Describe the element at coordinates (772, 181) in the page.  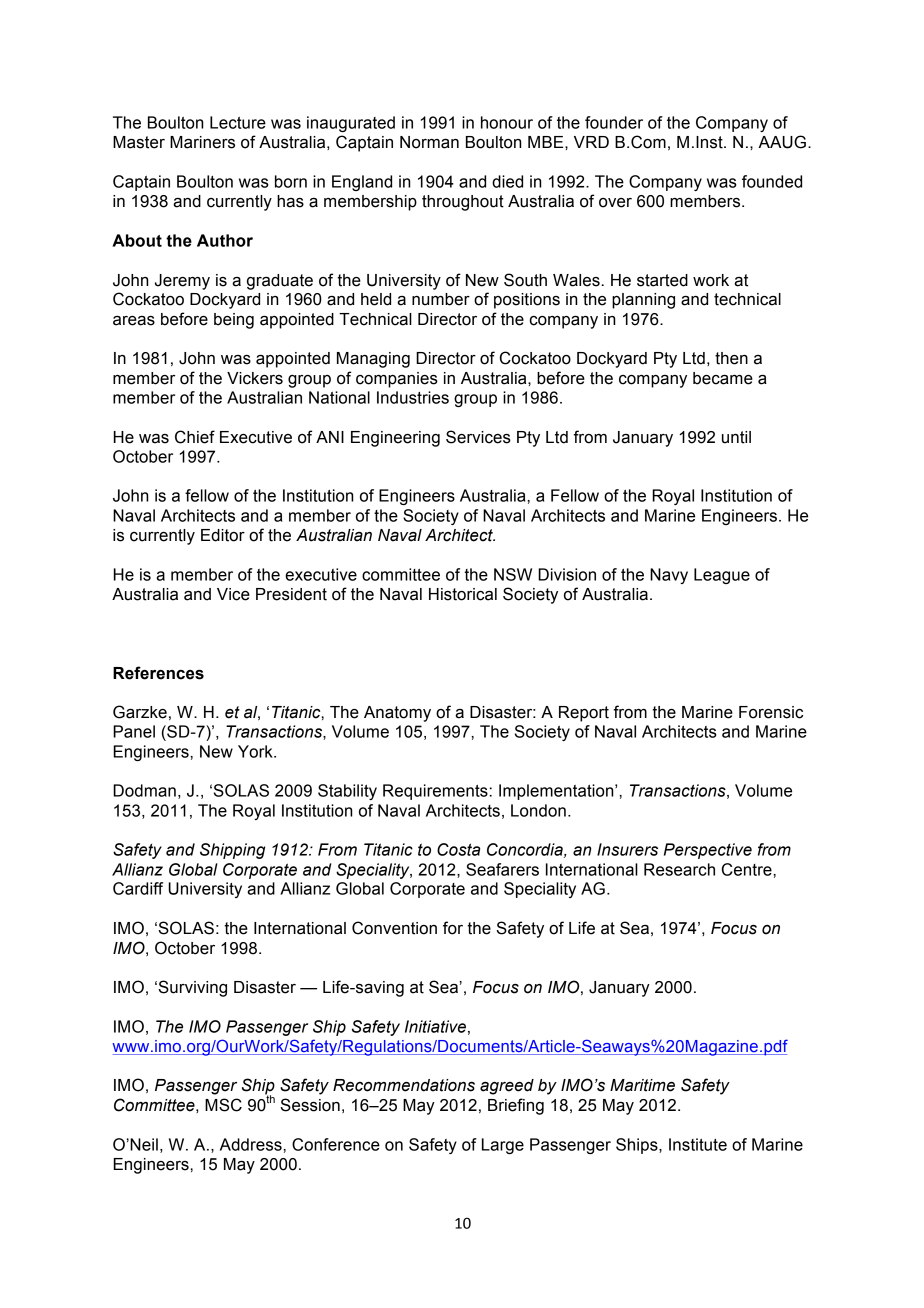
I see `founded` at that location.
